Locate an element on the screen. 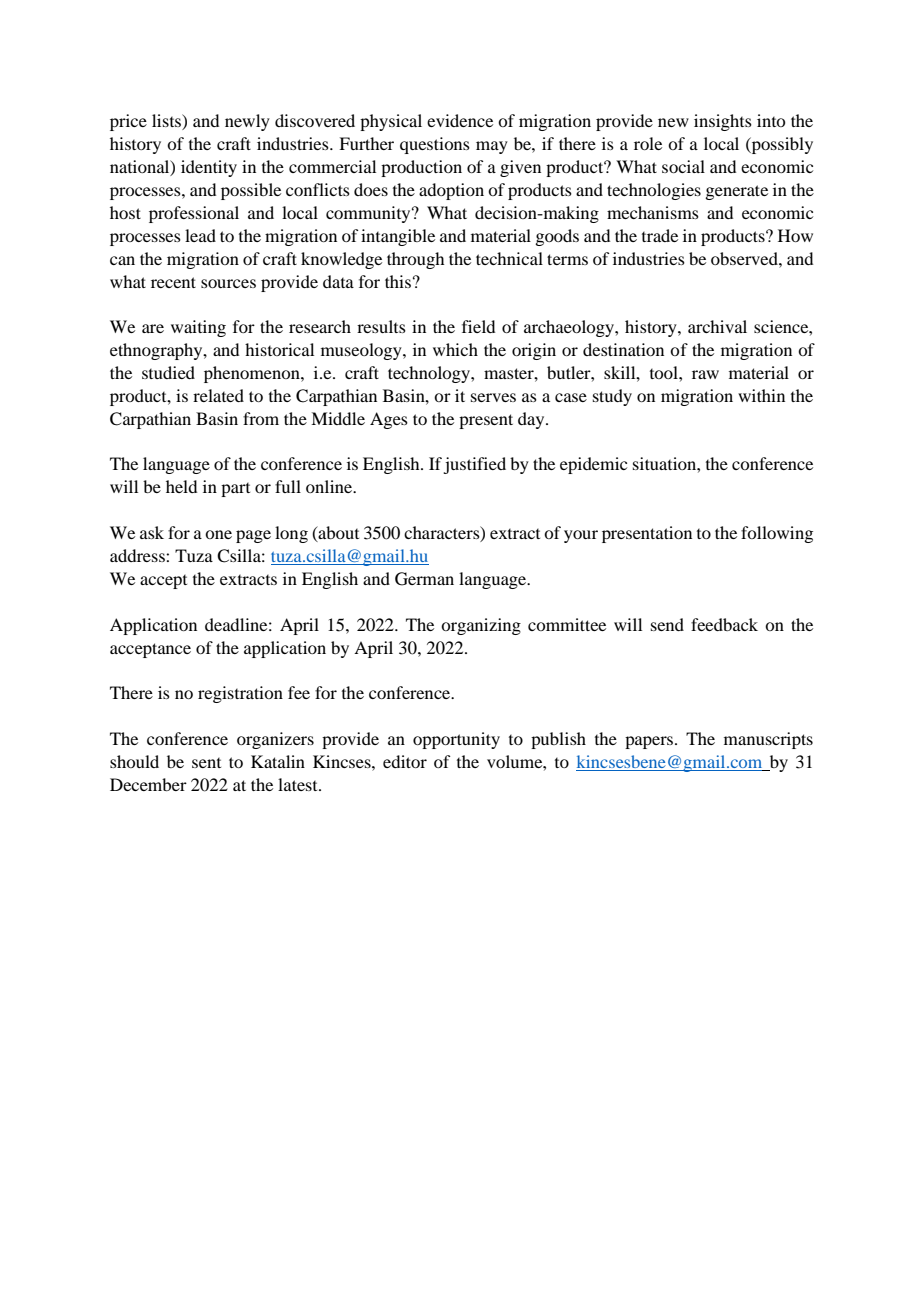  questions is located at coordinates (435, 145).
